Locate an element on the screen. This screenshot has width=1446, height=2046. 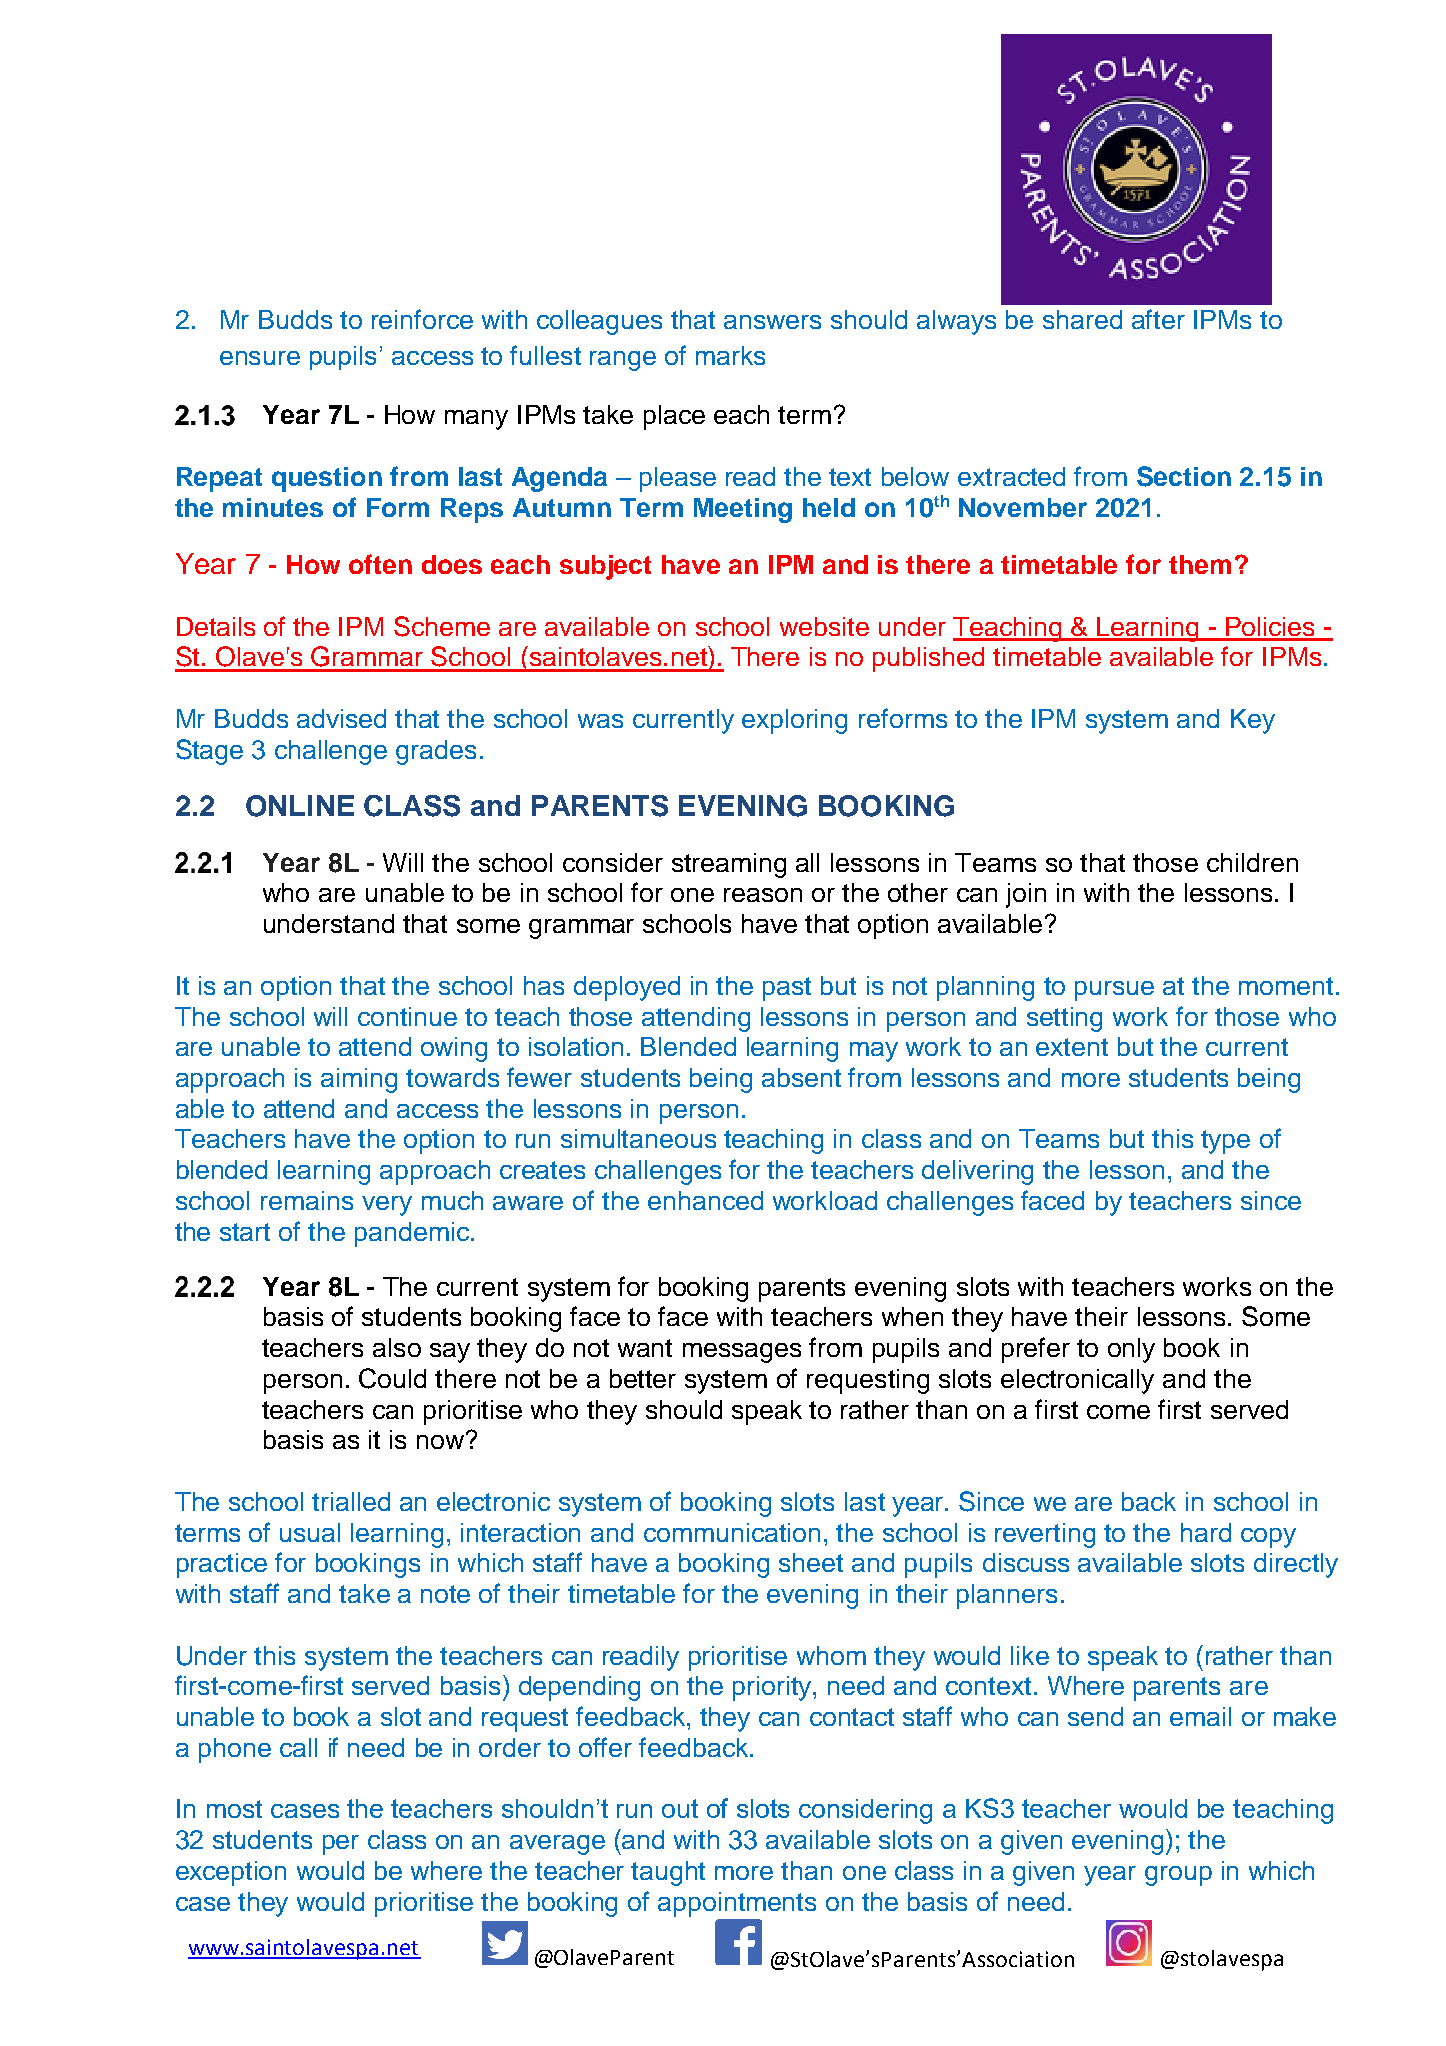
past is located at coordinates (787, 989).
